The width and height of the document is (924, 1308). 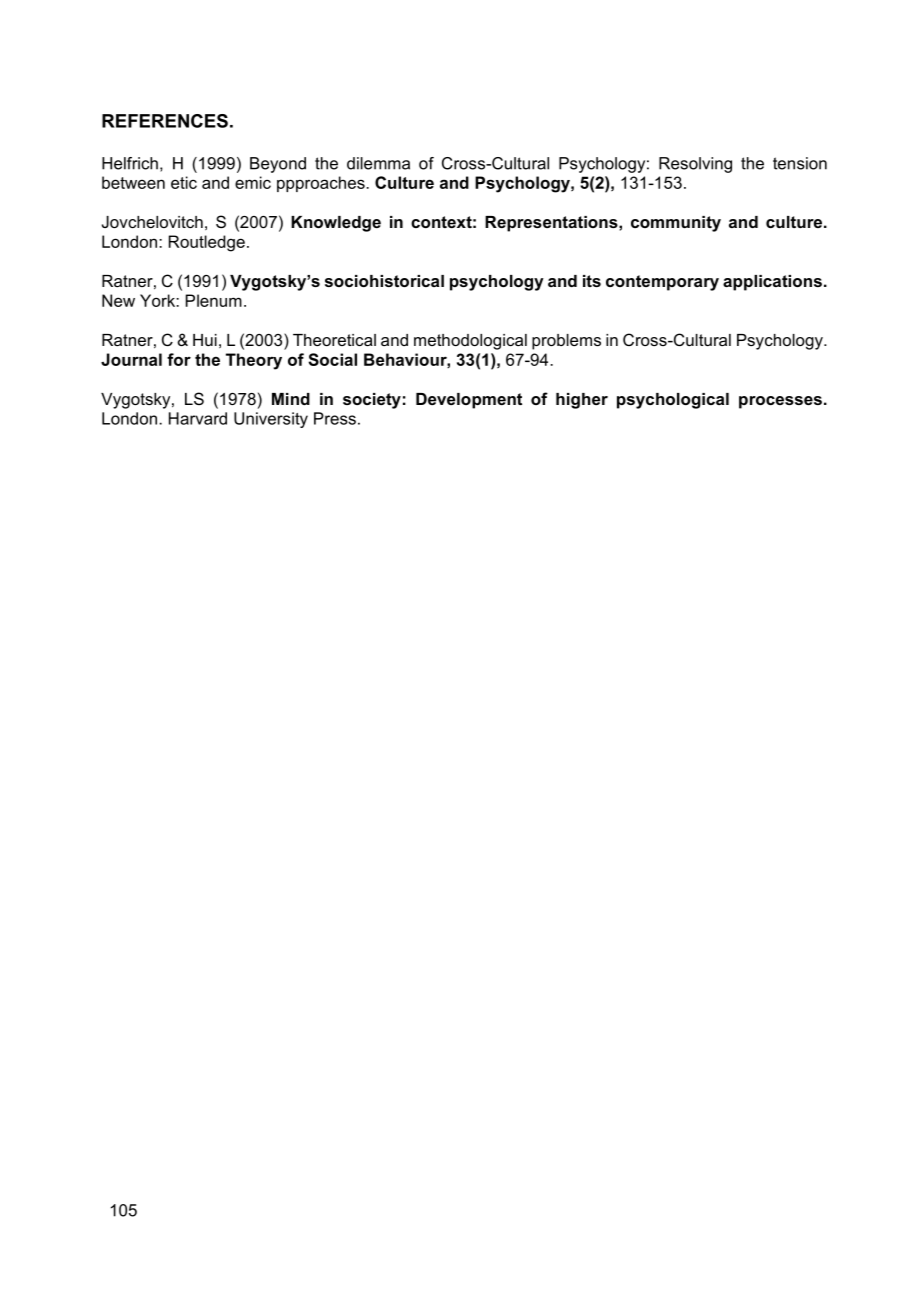 I want to click on dilemma, so click(x=378, y=163).
